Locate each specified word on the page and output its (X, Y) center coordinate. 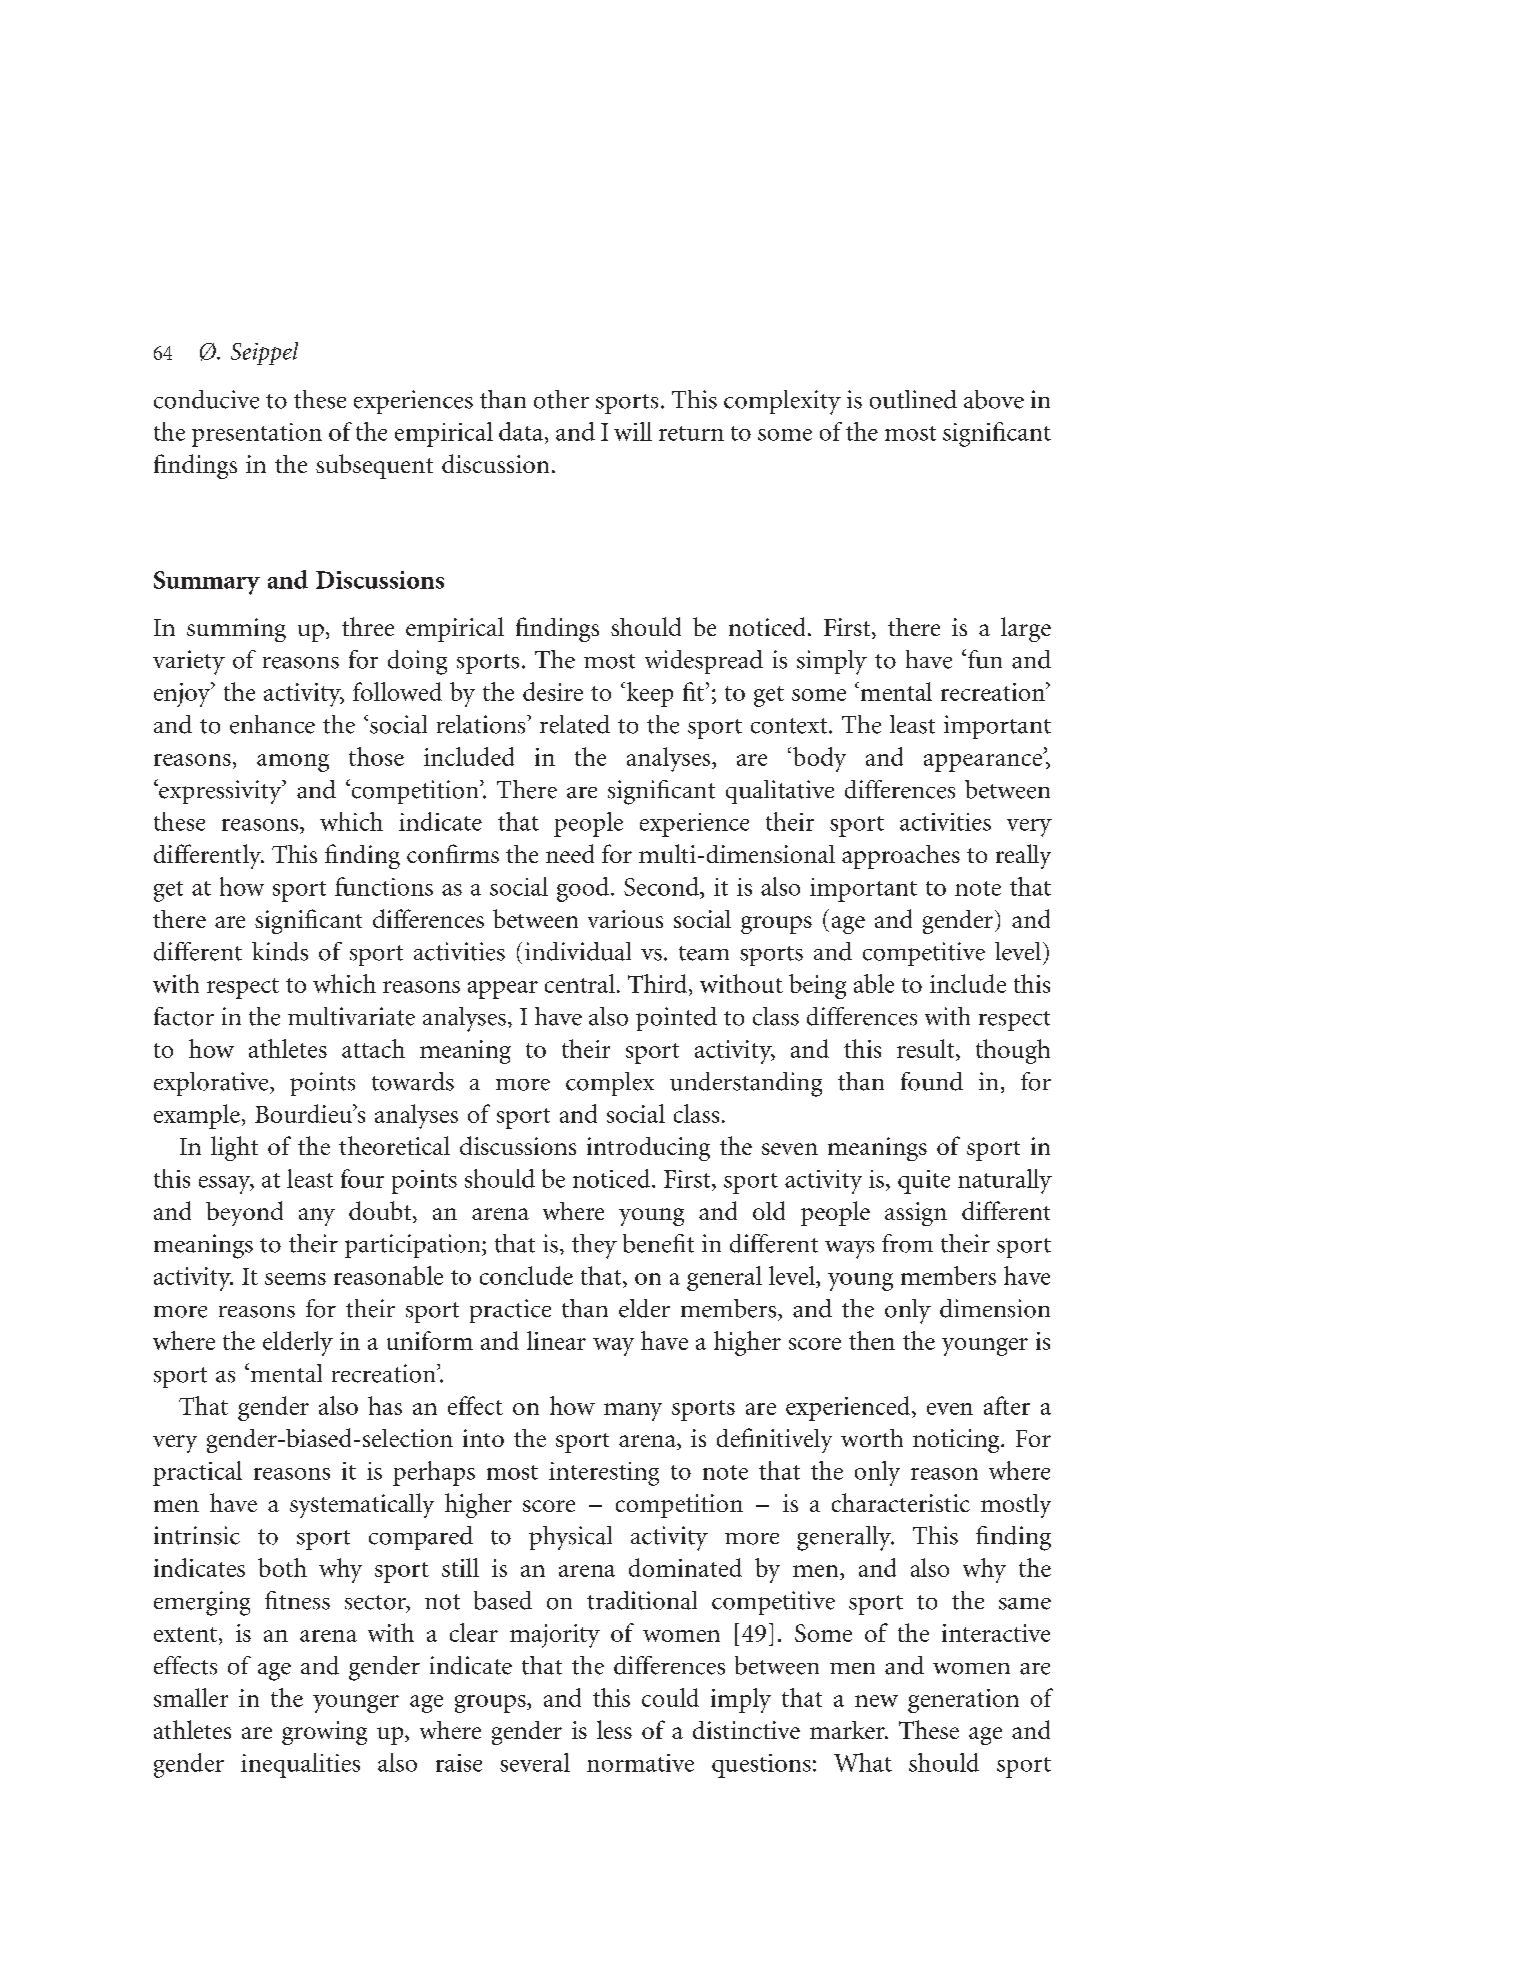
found (932, 1081)
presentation (257, 435)
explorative (212, 1084)
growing (324, 1733)
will (633, 431)
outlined (913, 399)
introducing (648, 1149)
